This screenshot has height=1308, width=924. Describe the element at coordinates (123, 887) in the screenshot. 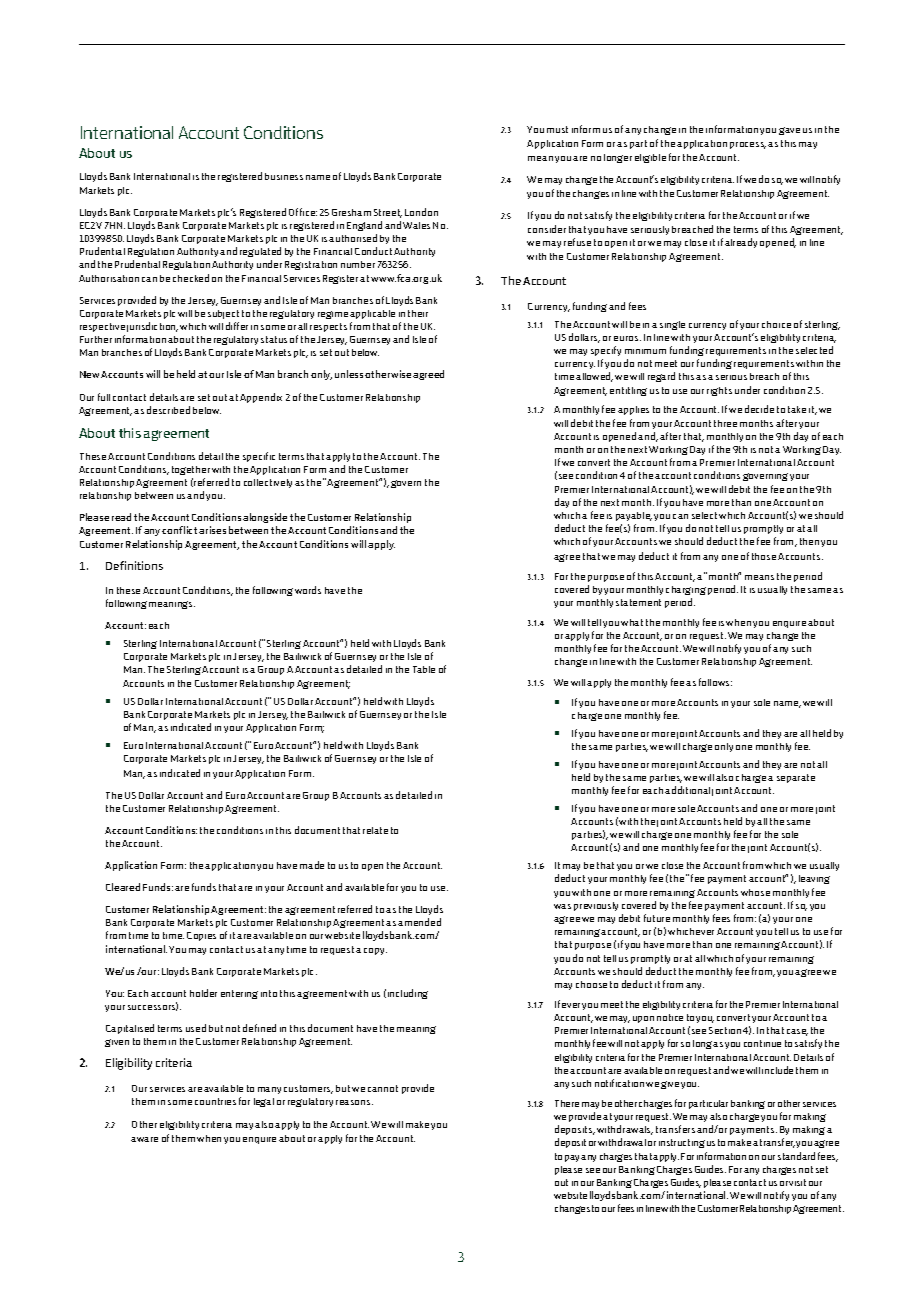

I see `Cleared` at that location.
